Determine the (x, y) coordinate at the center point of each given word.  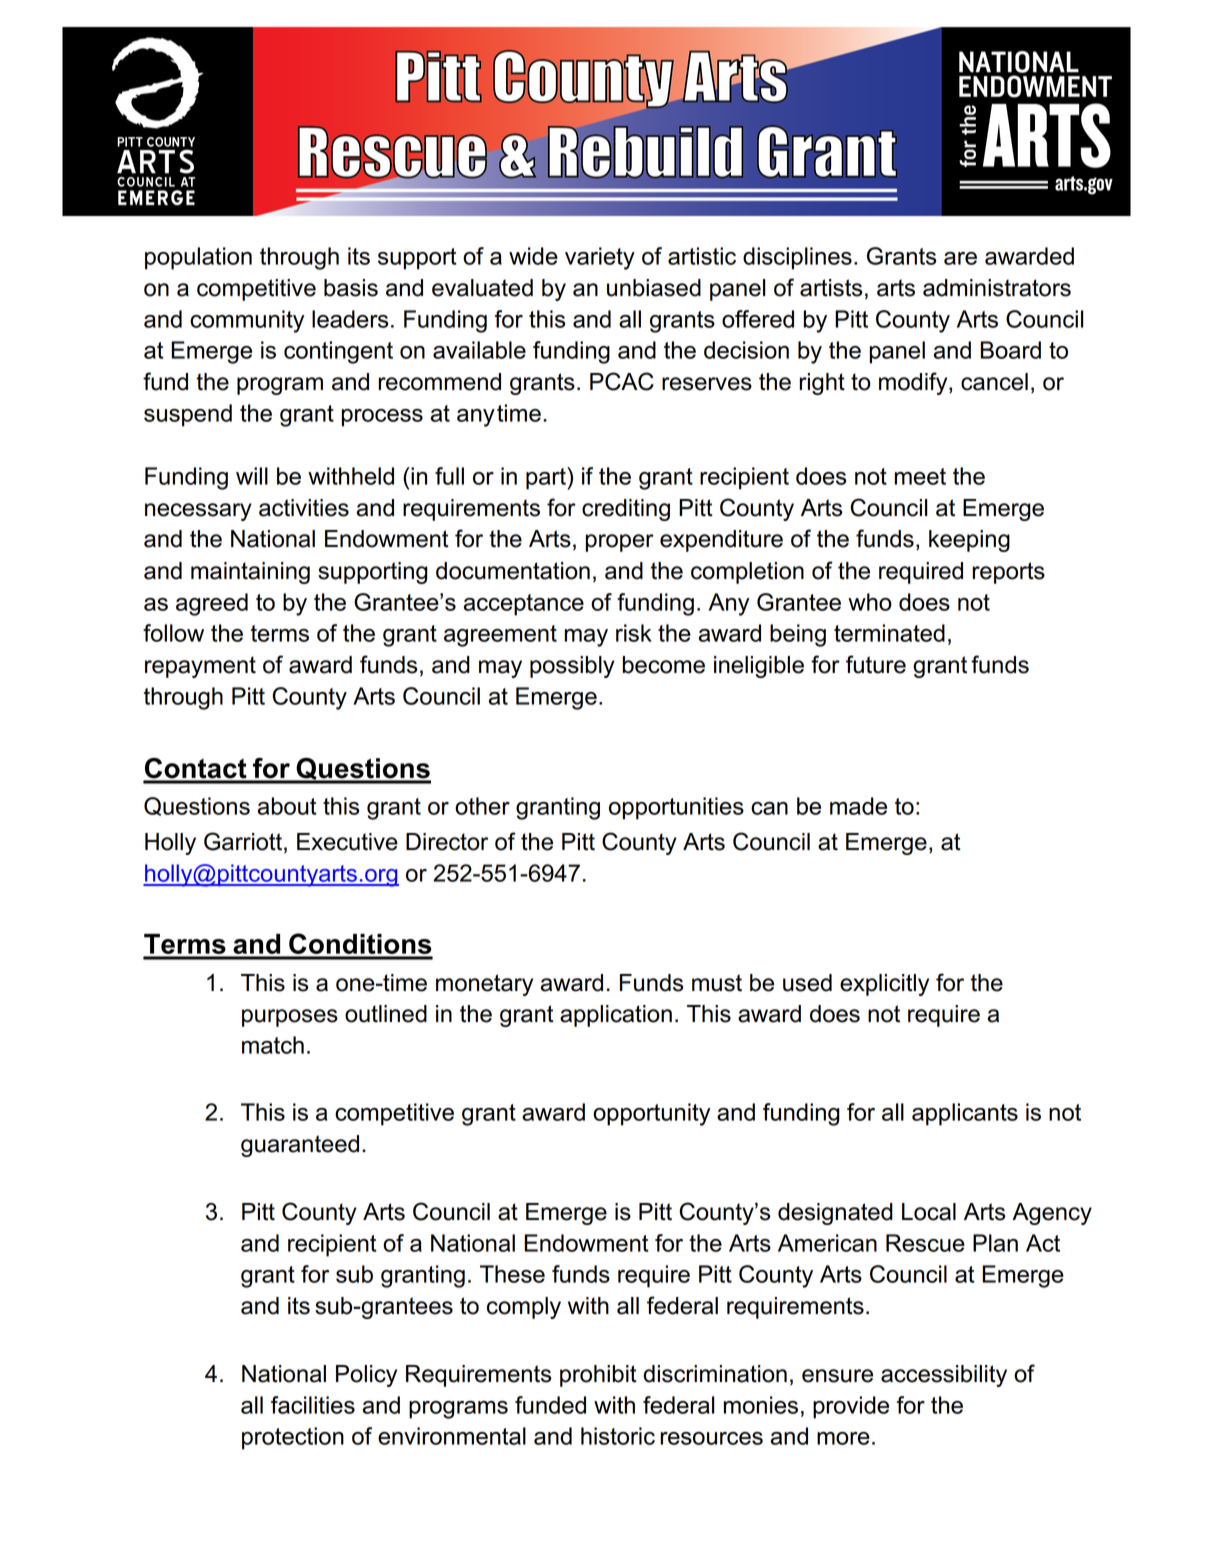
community (247, 321)
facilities (313, 1405)
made (858, 806)
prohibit (598, 1376)
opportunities (676, 808)
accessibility (944, 1376)
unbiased (654, 288)
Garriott (243, 841)
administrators (997, 288)
